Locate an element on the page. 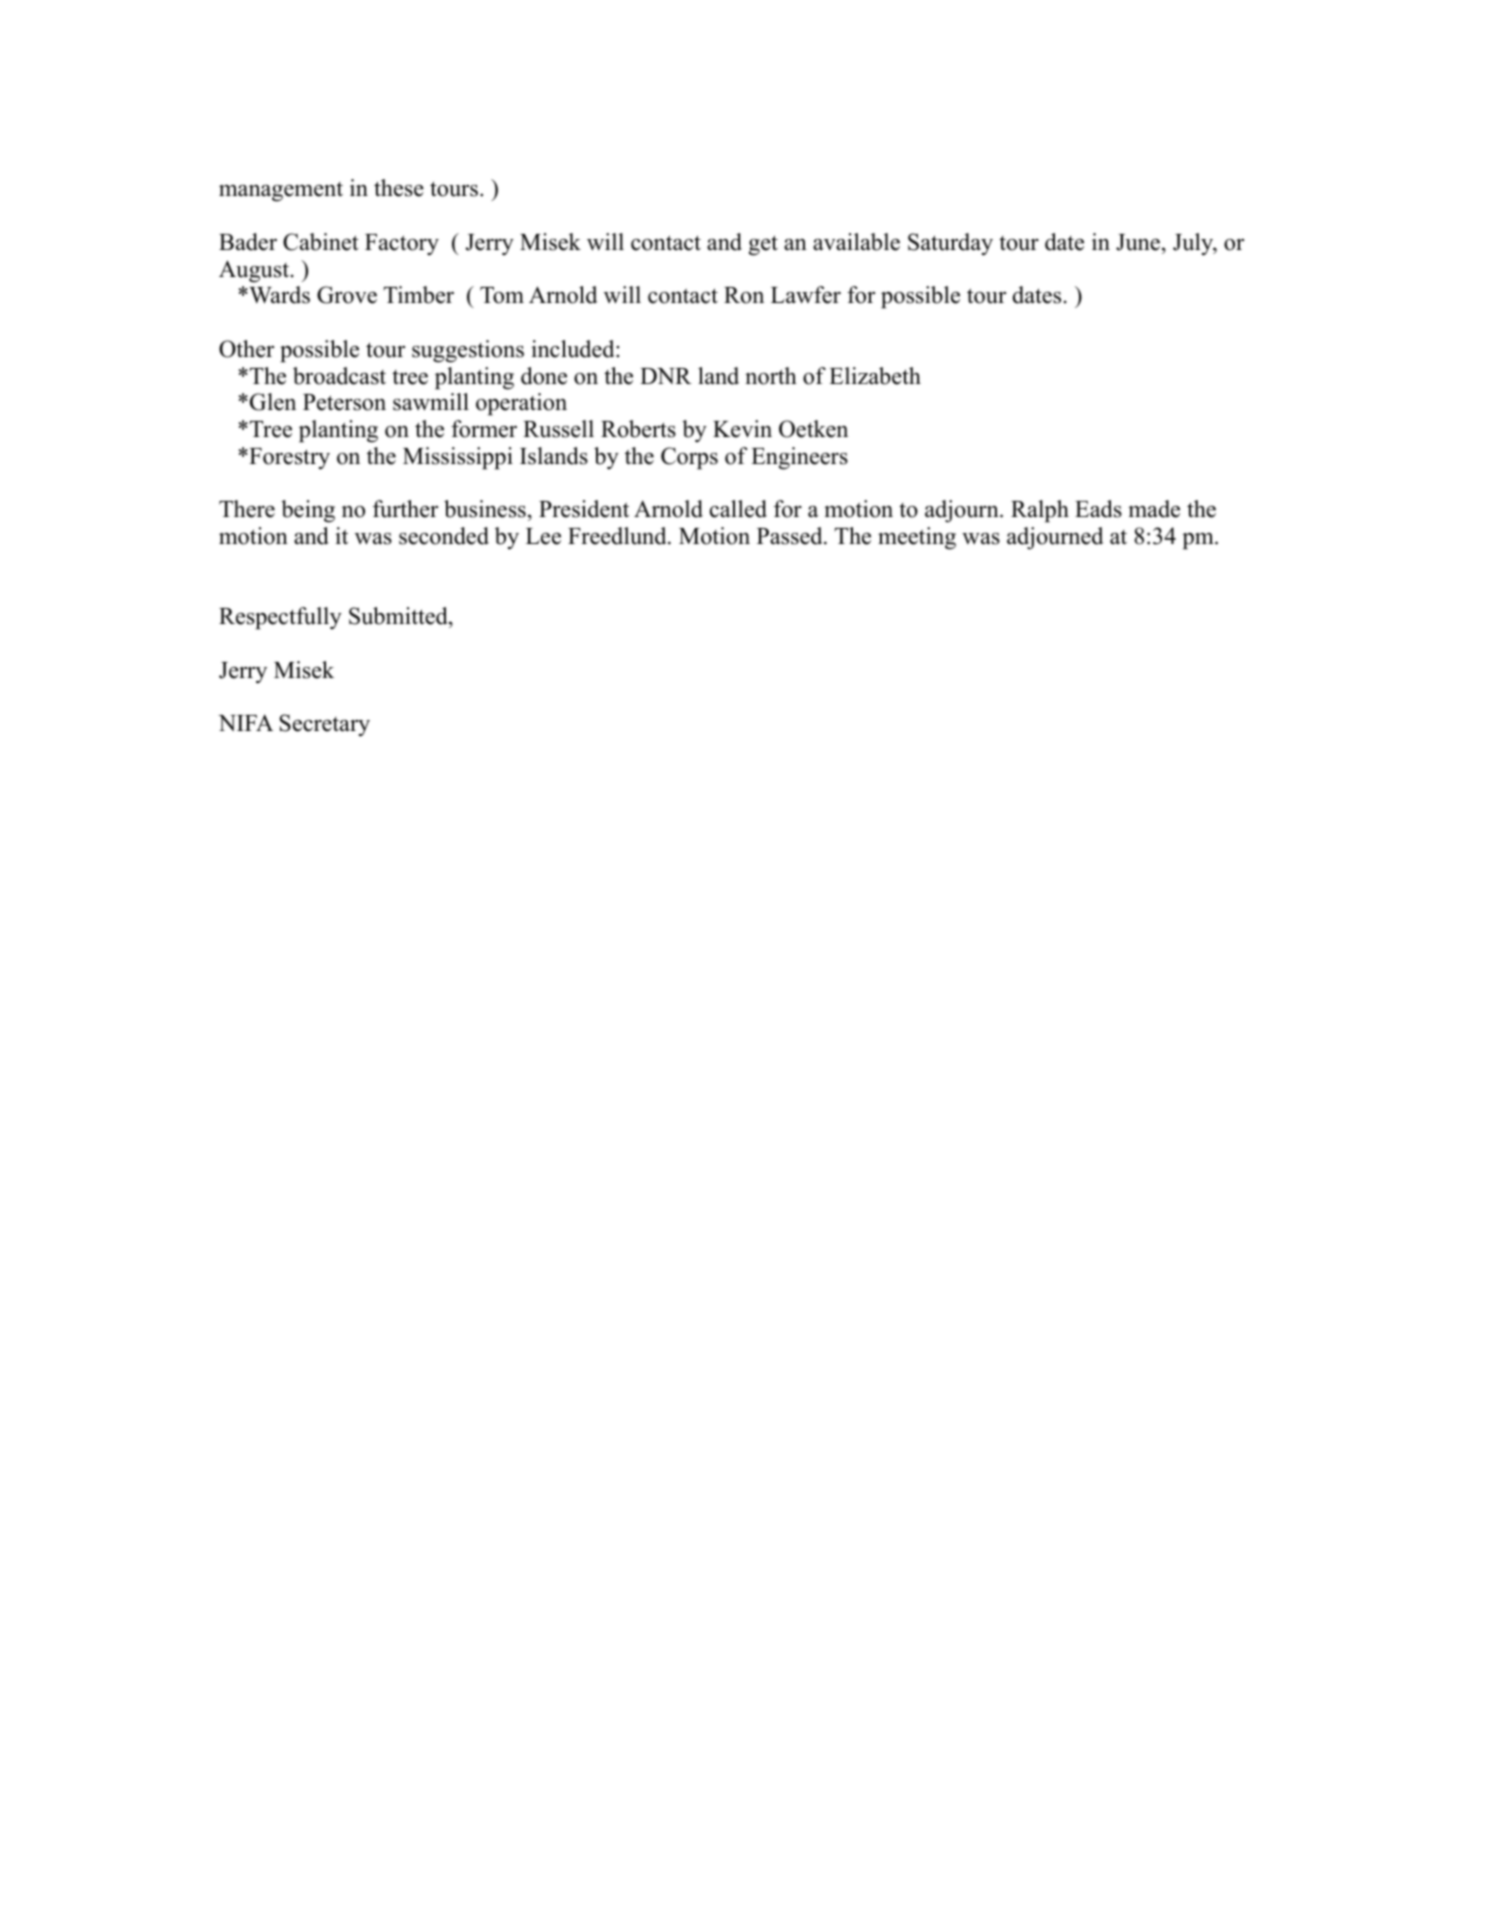 This image has width=1488, height=1925. DNR is located at coordinates (666, 376).
